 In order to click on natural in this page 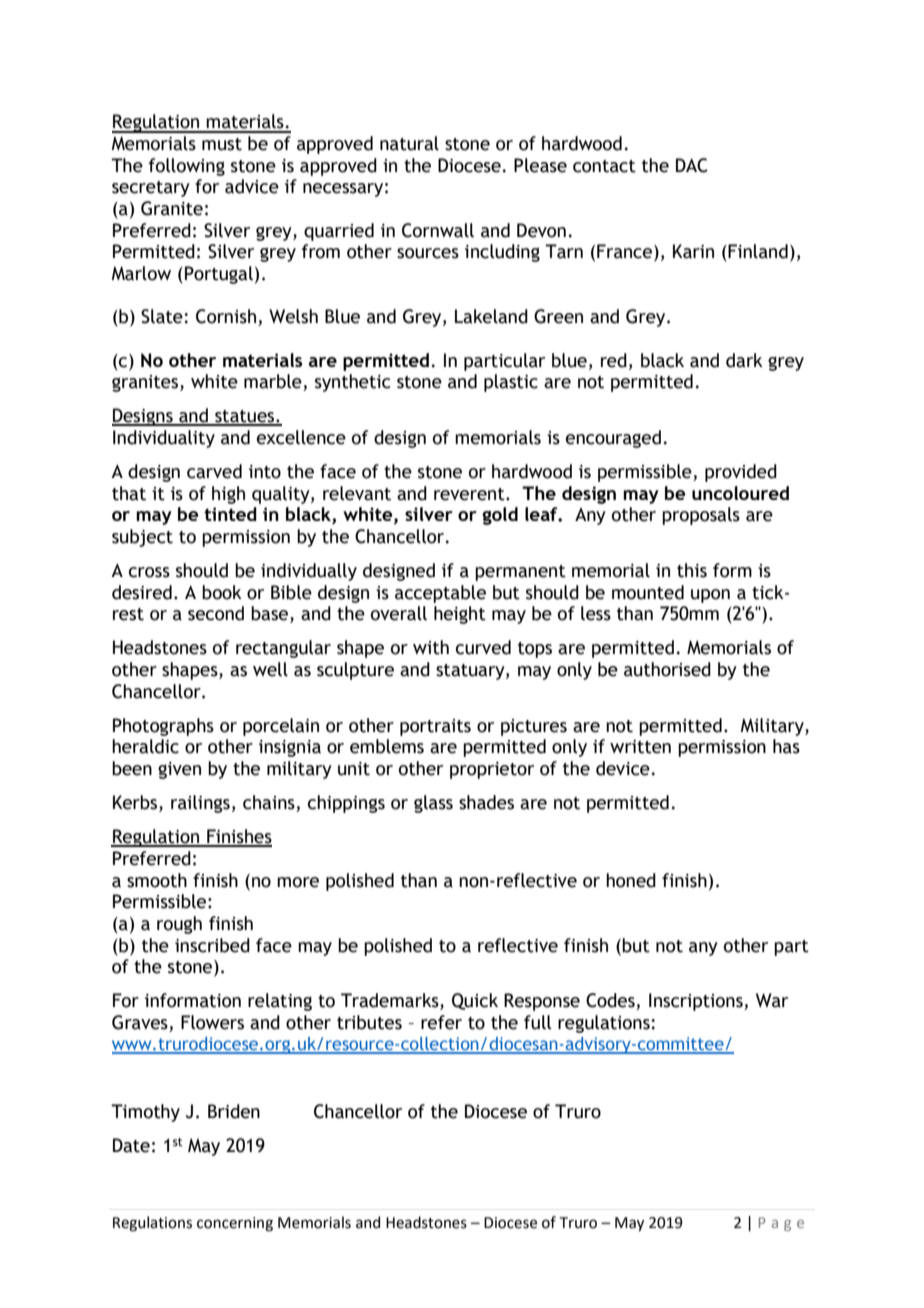, I will do `click(409, 143)`.
